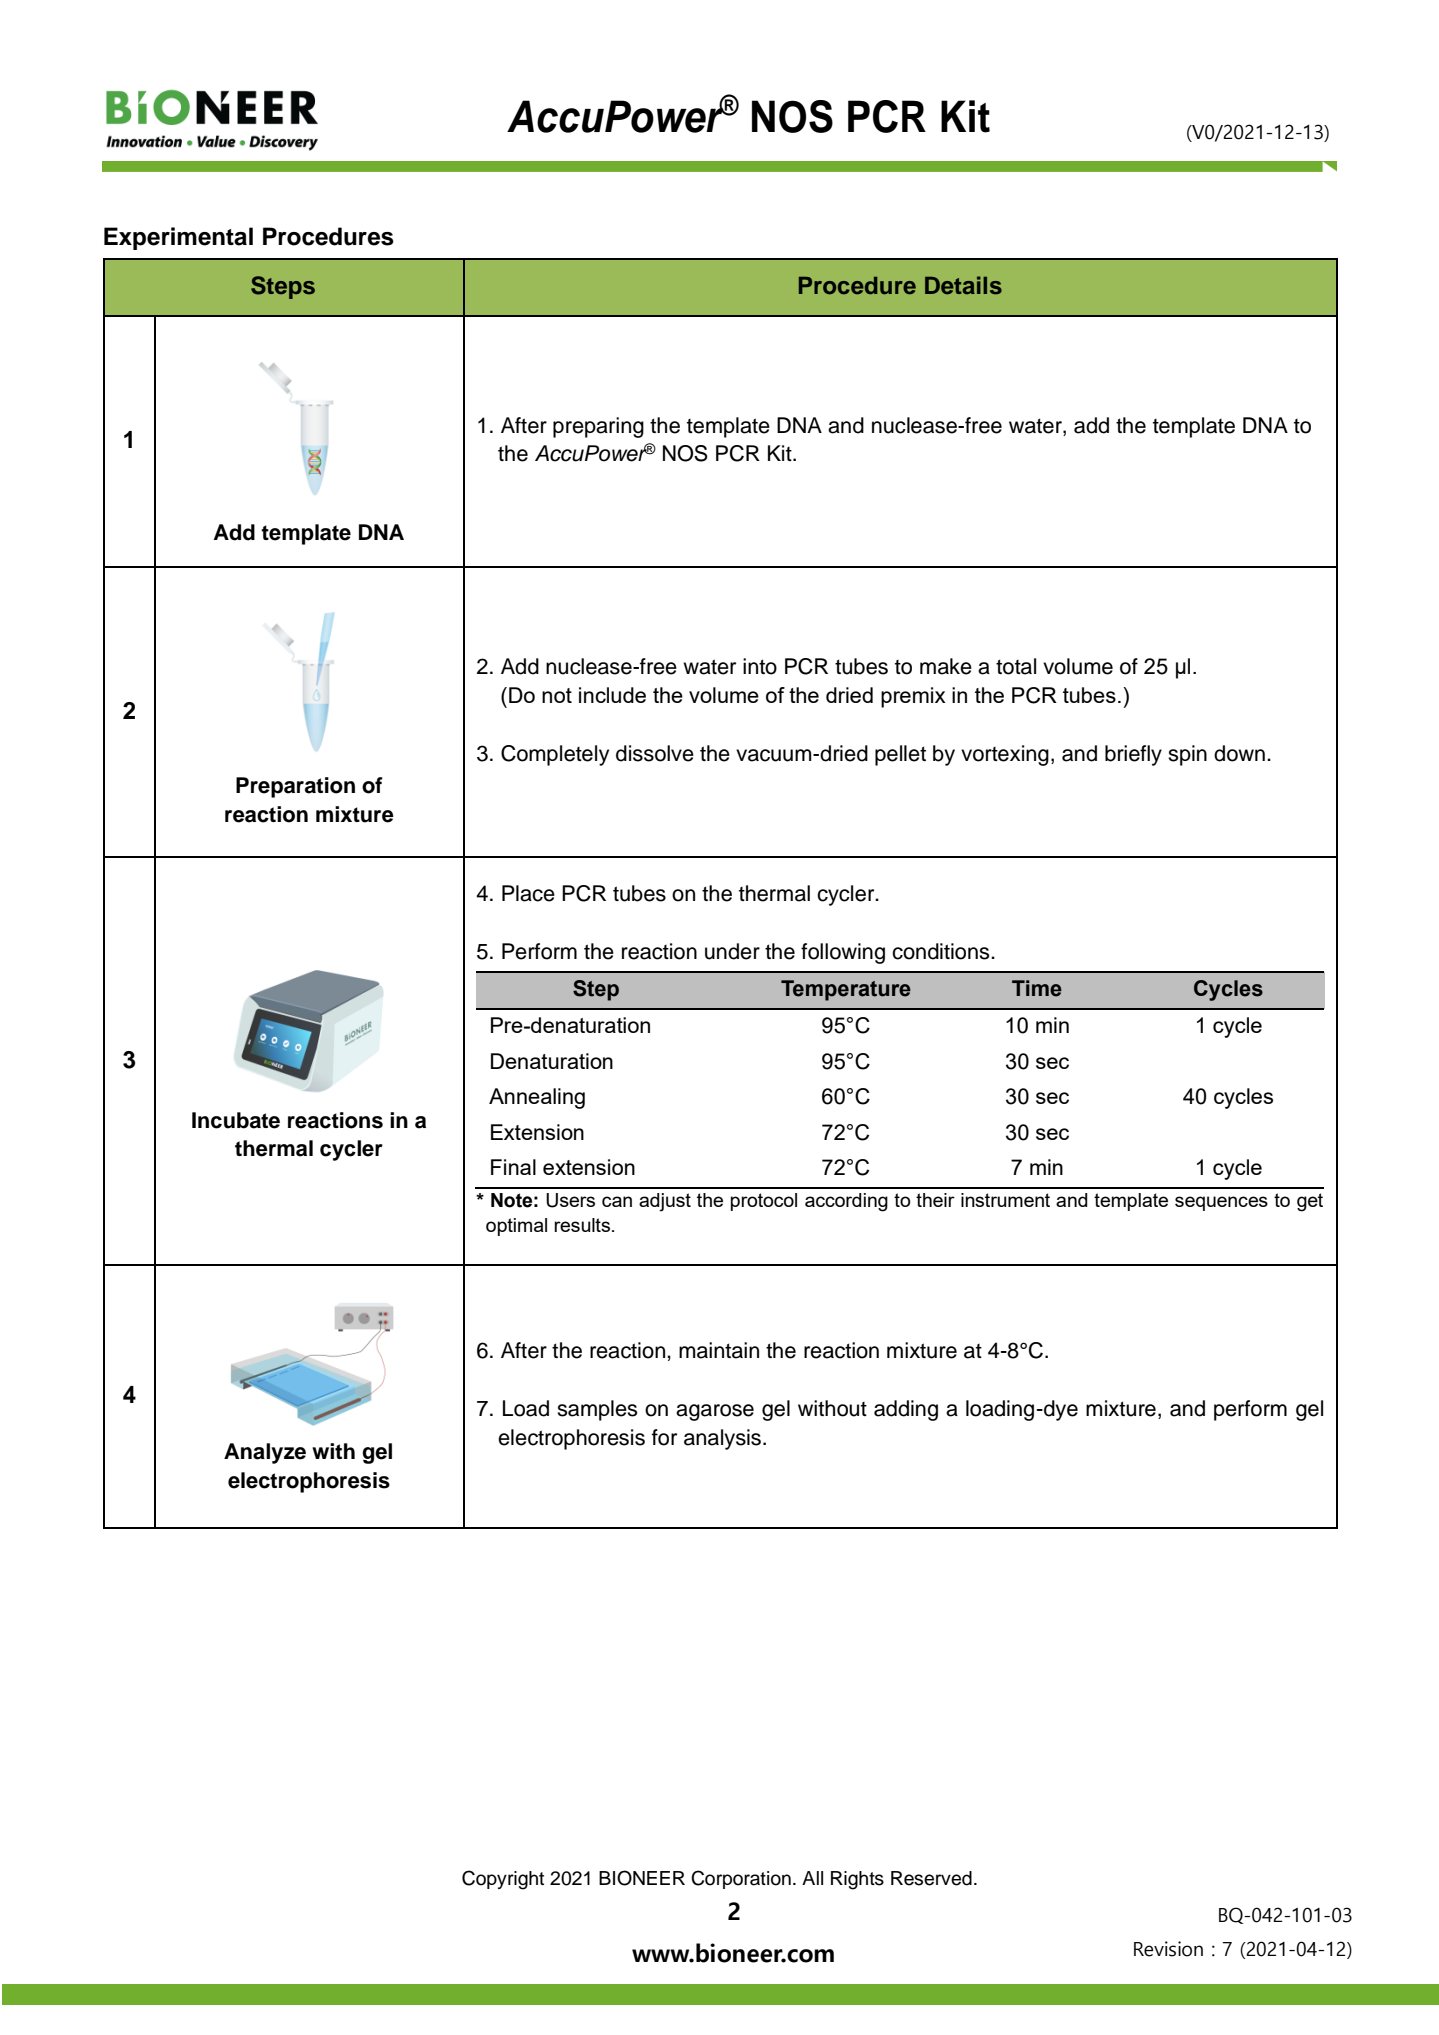  What do you see at coordinates (1221, 1203) in the page?
I see `sequences` at bounding box center [1221, 1203].
